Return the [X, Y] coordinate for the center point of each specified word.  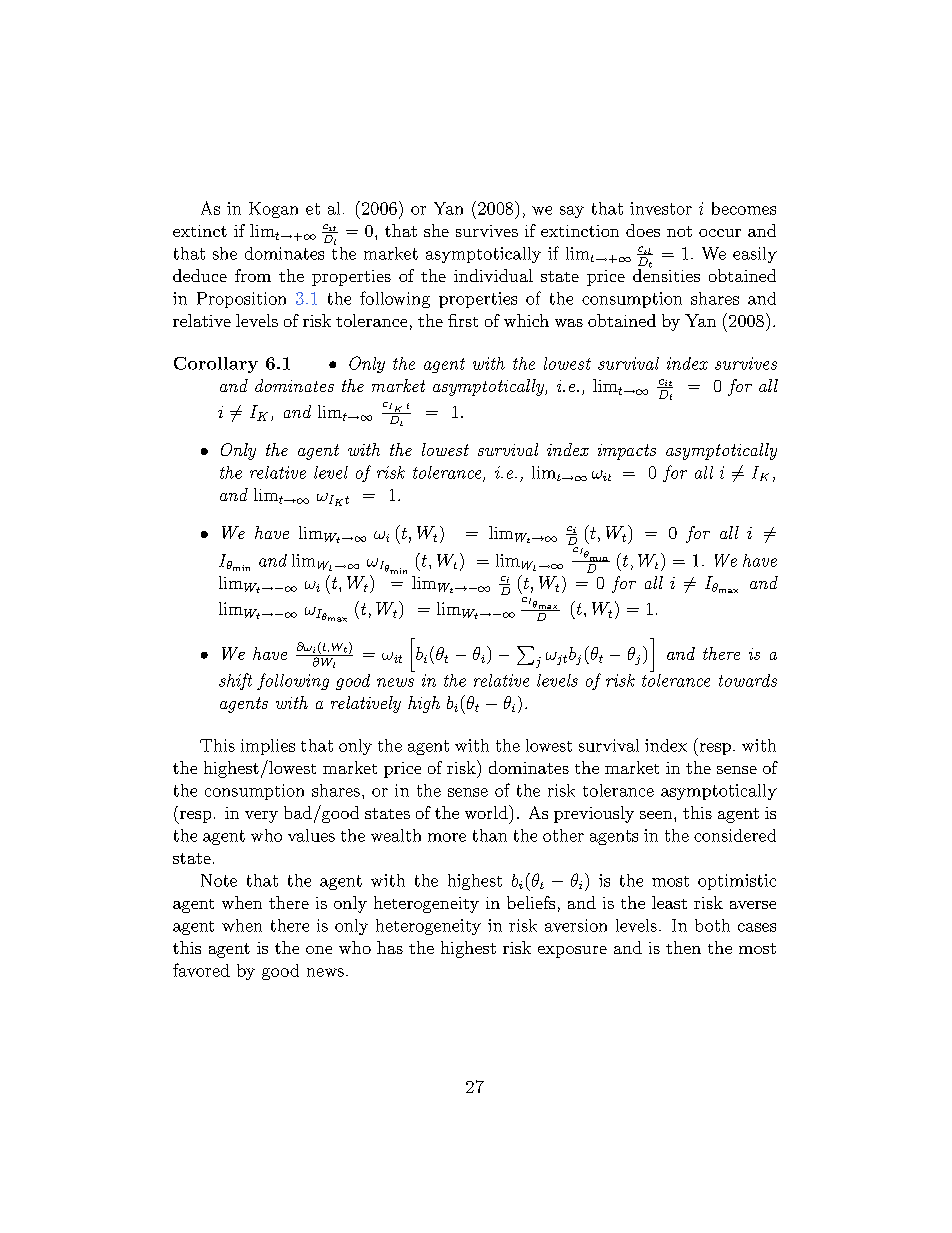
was [569, 323]
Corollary [216, 365]
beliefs [531, 902]
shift [235, 681]
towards [748, 680]
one [319, 950]
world [487, 812]
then [683, 947]
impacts [627, 452]
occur [720, 233]
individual [493, 275]
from [253, 275]
